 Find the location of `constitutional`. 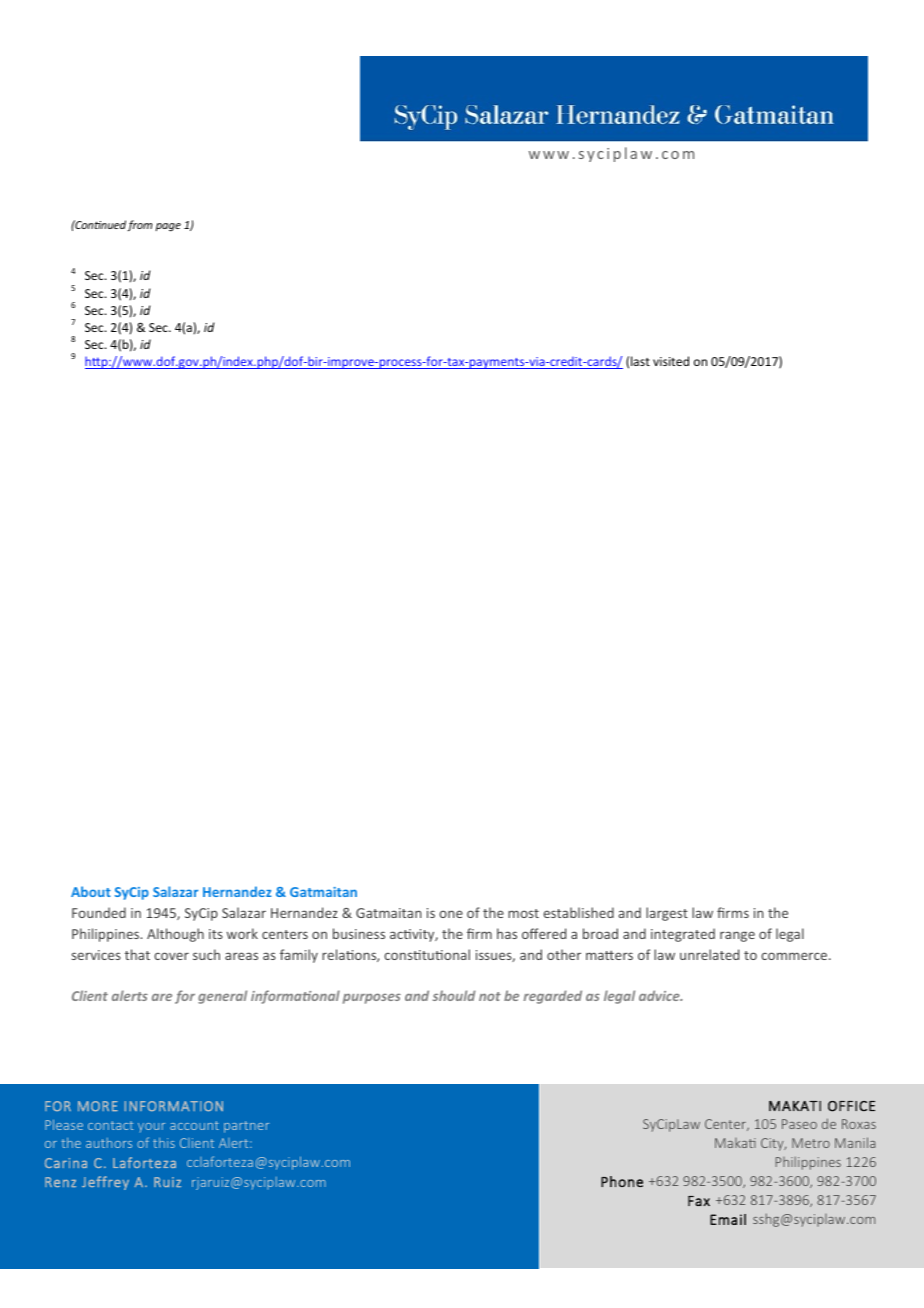

constitutional is located at coordinates (427, 954).
